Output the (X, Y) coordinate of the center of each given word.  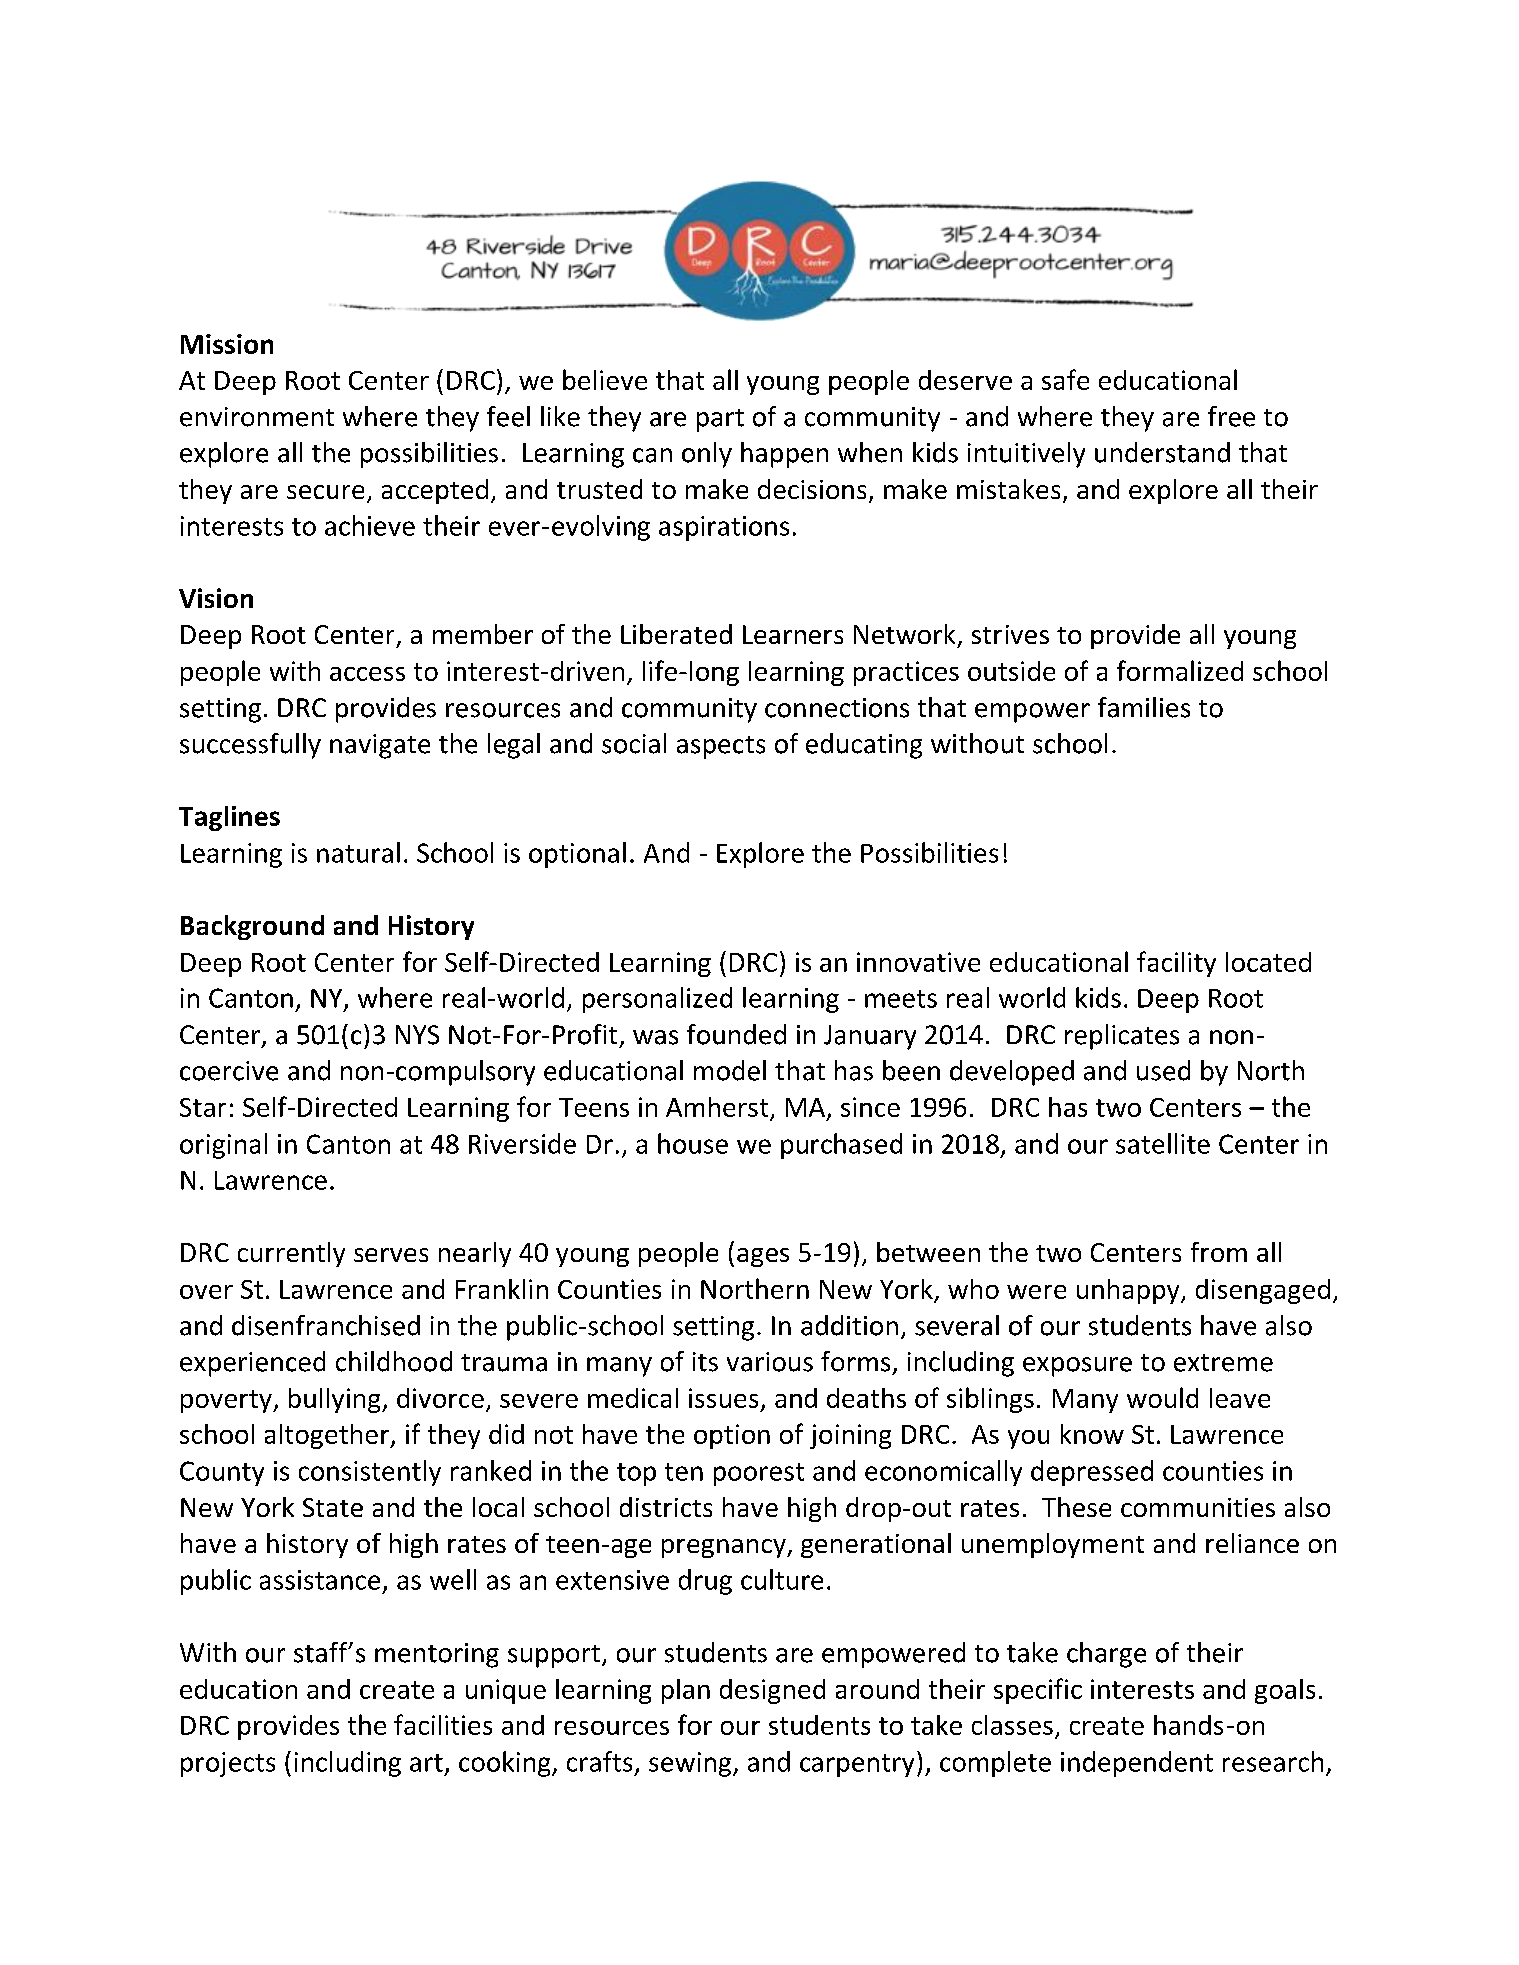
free (1231, 416)
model (730, 1070)
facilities (443, 1724)
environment (257, 417)
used (1163, 1070)
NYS (417, 1035)
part (720, 420)
